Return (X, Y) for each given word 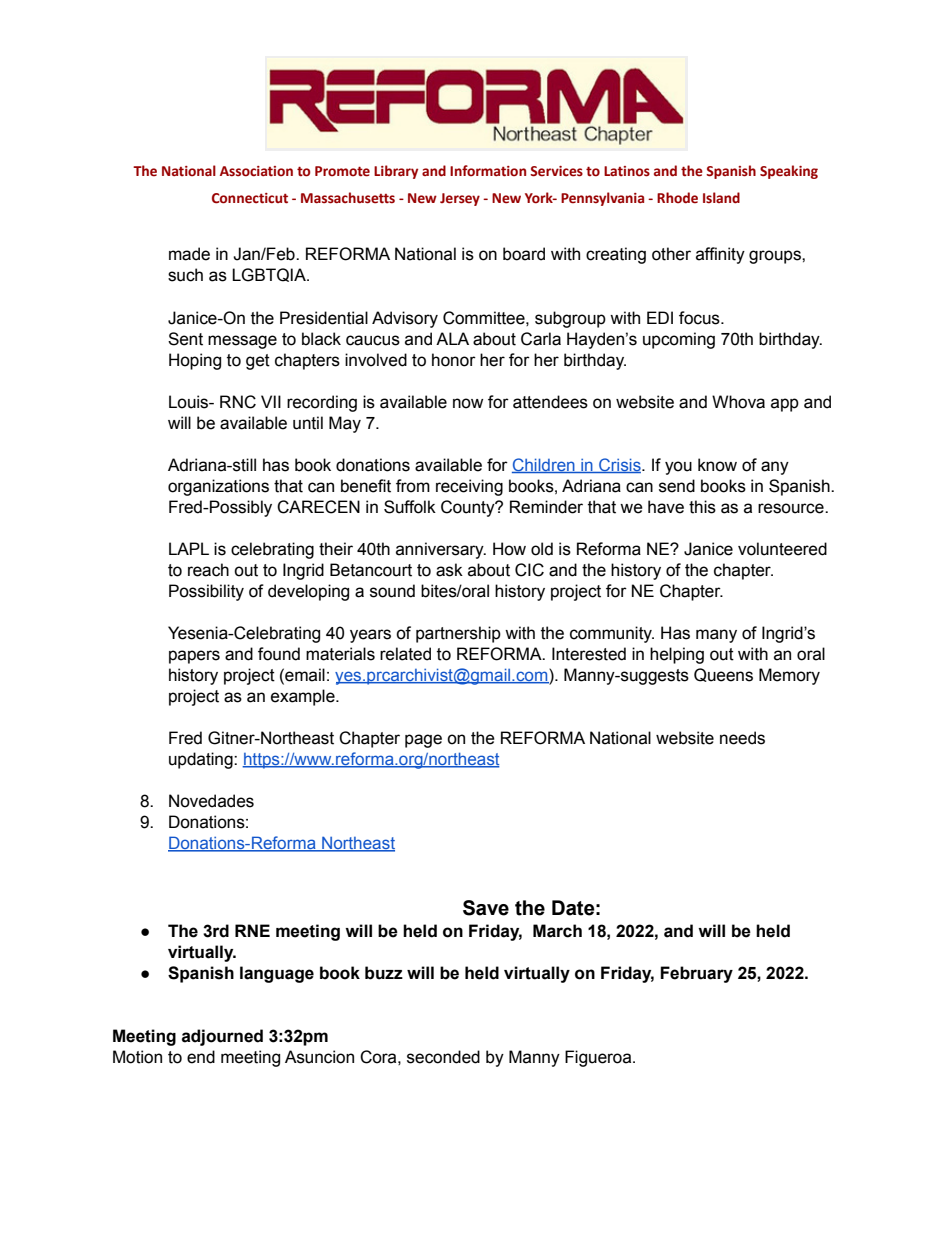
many (716, 636)
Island (721, 198)
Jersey (460, 199)
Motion (137, 1057)
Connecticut (250, 198)
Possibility (206, 592)
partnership (458, 634)
